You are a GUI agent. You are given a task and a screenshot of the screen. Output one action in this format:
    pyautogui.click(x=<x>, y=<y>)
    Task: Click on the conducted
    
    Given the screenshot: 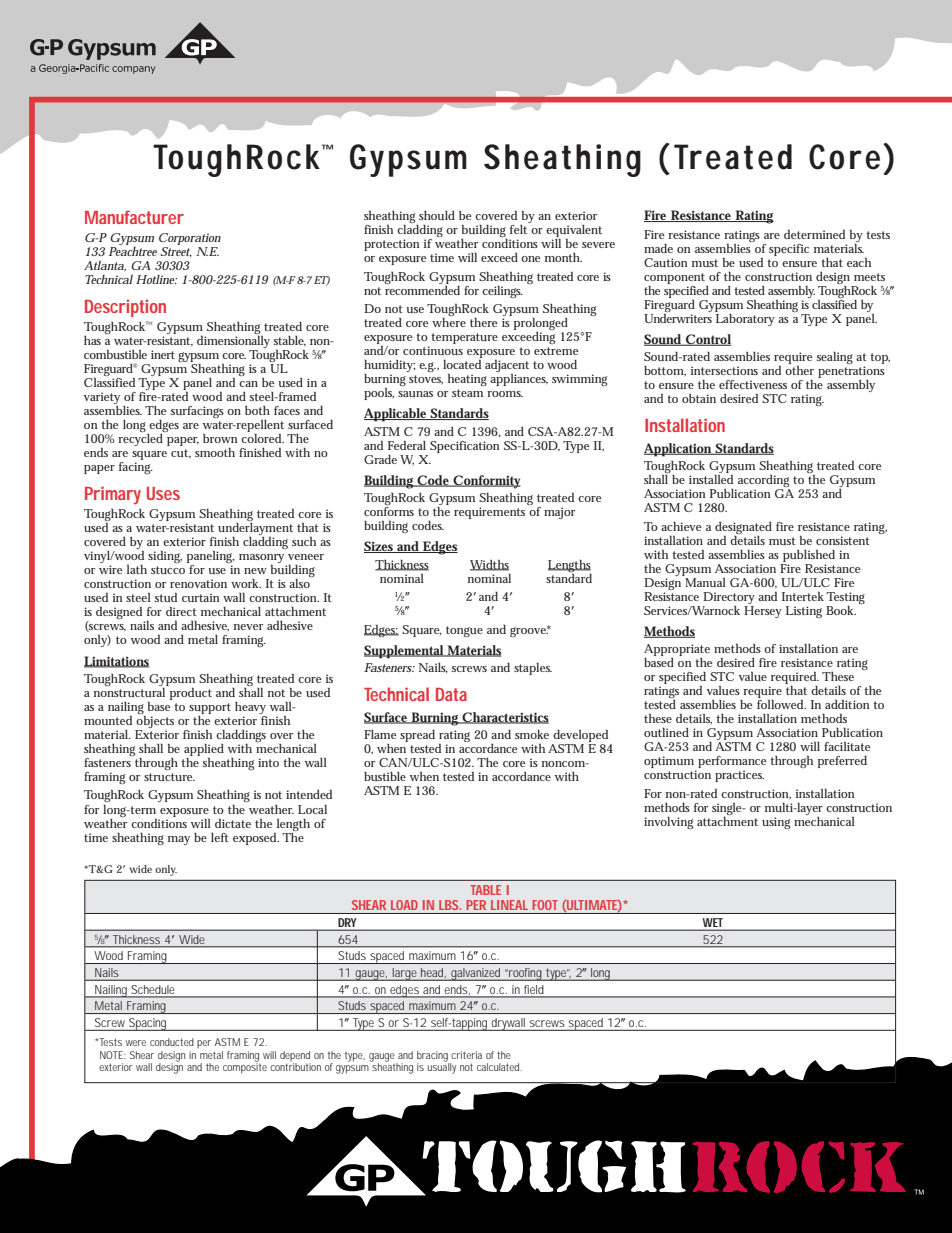 What is the action you would take?
    pyautogui.click(x=172, y=1042)
